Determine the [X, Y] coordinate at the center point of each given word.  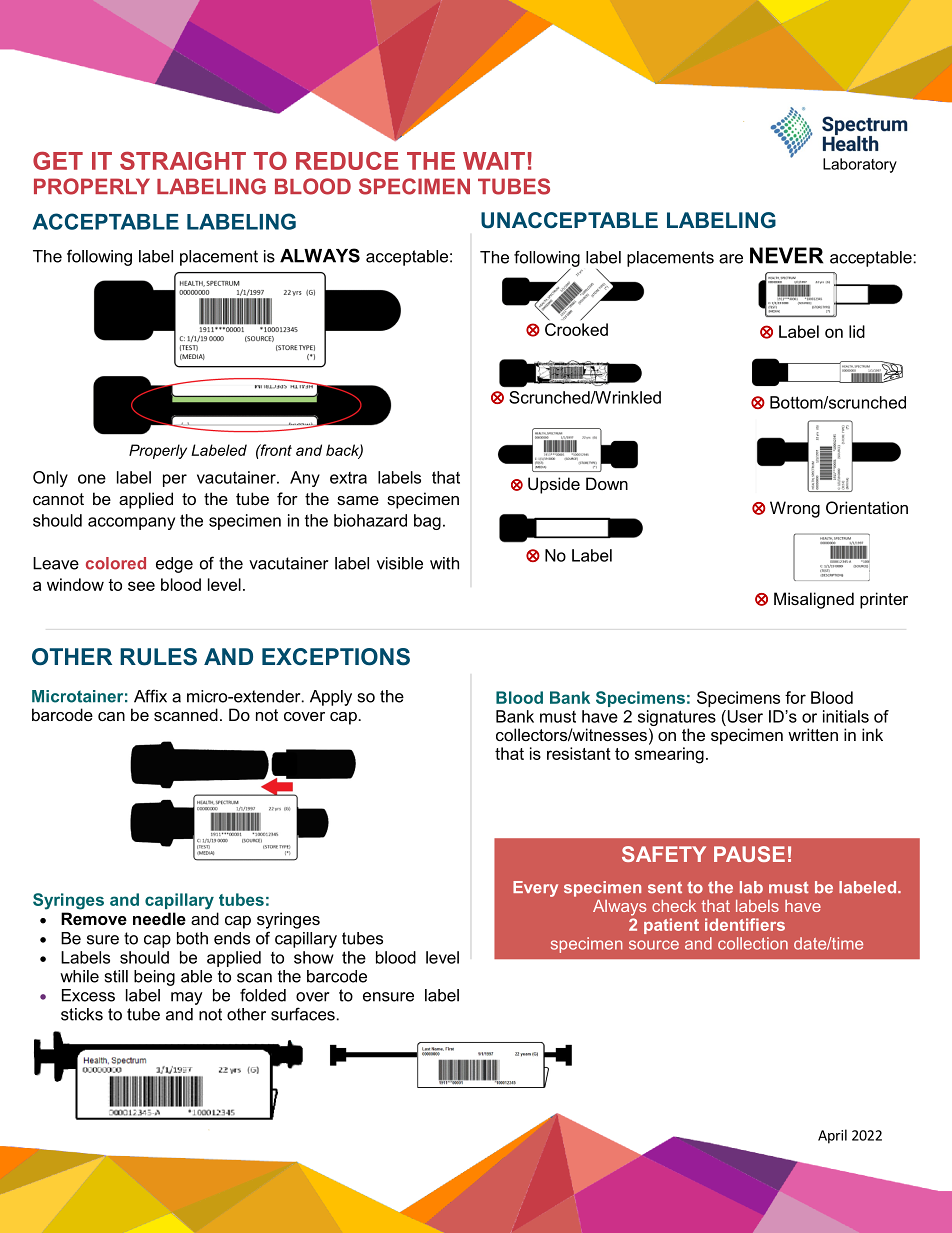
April [832, 1136]
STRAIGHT [183, 161]
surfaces [303, 1014]
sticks [82, 1014]
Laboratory [860, 165]
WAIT [494, 161]
